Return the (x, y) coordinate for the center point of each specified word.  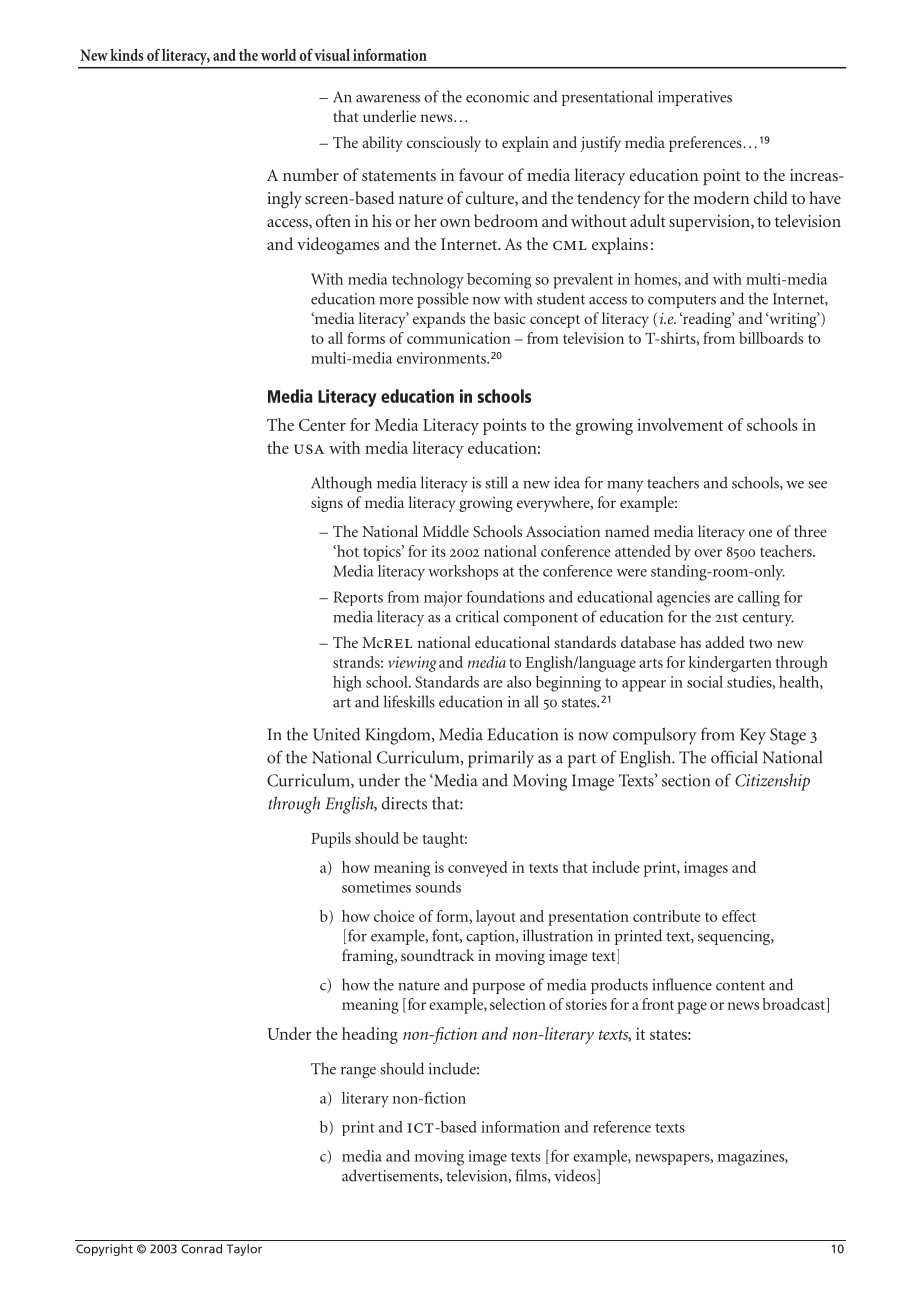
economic (497, 97)
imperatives (695, 98)
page (692, 1008)
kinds (127, 54)
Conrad (201, 1249)
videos (576, 1176)
